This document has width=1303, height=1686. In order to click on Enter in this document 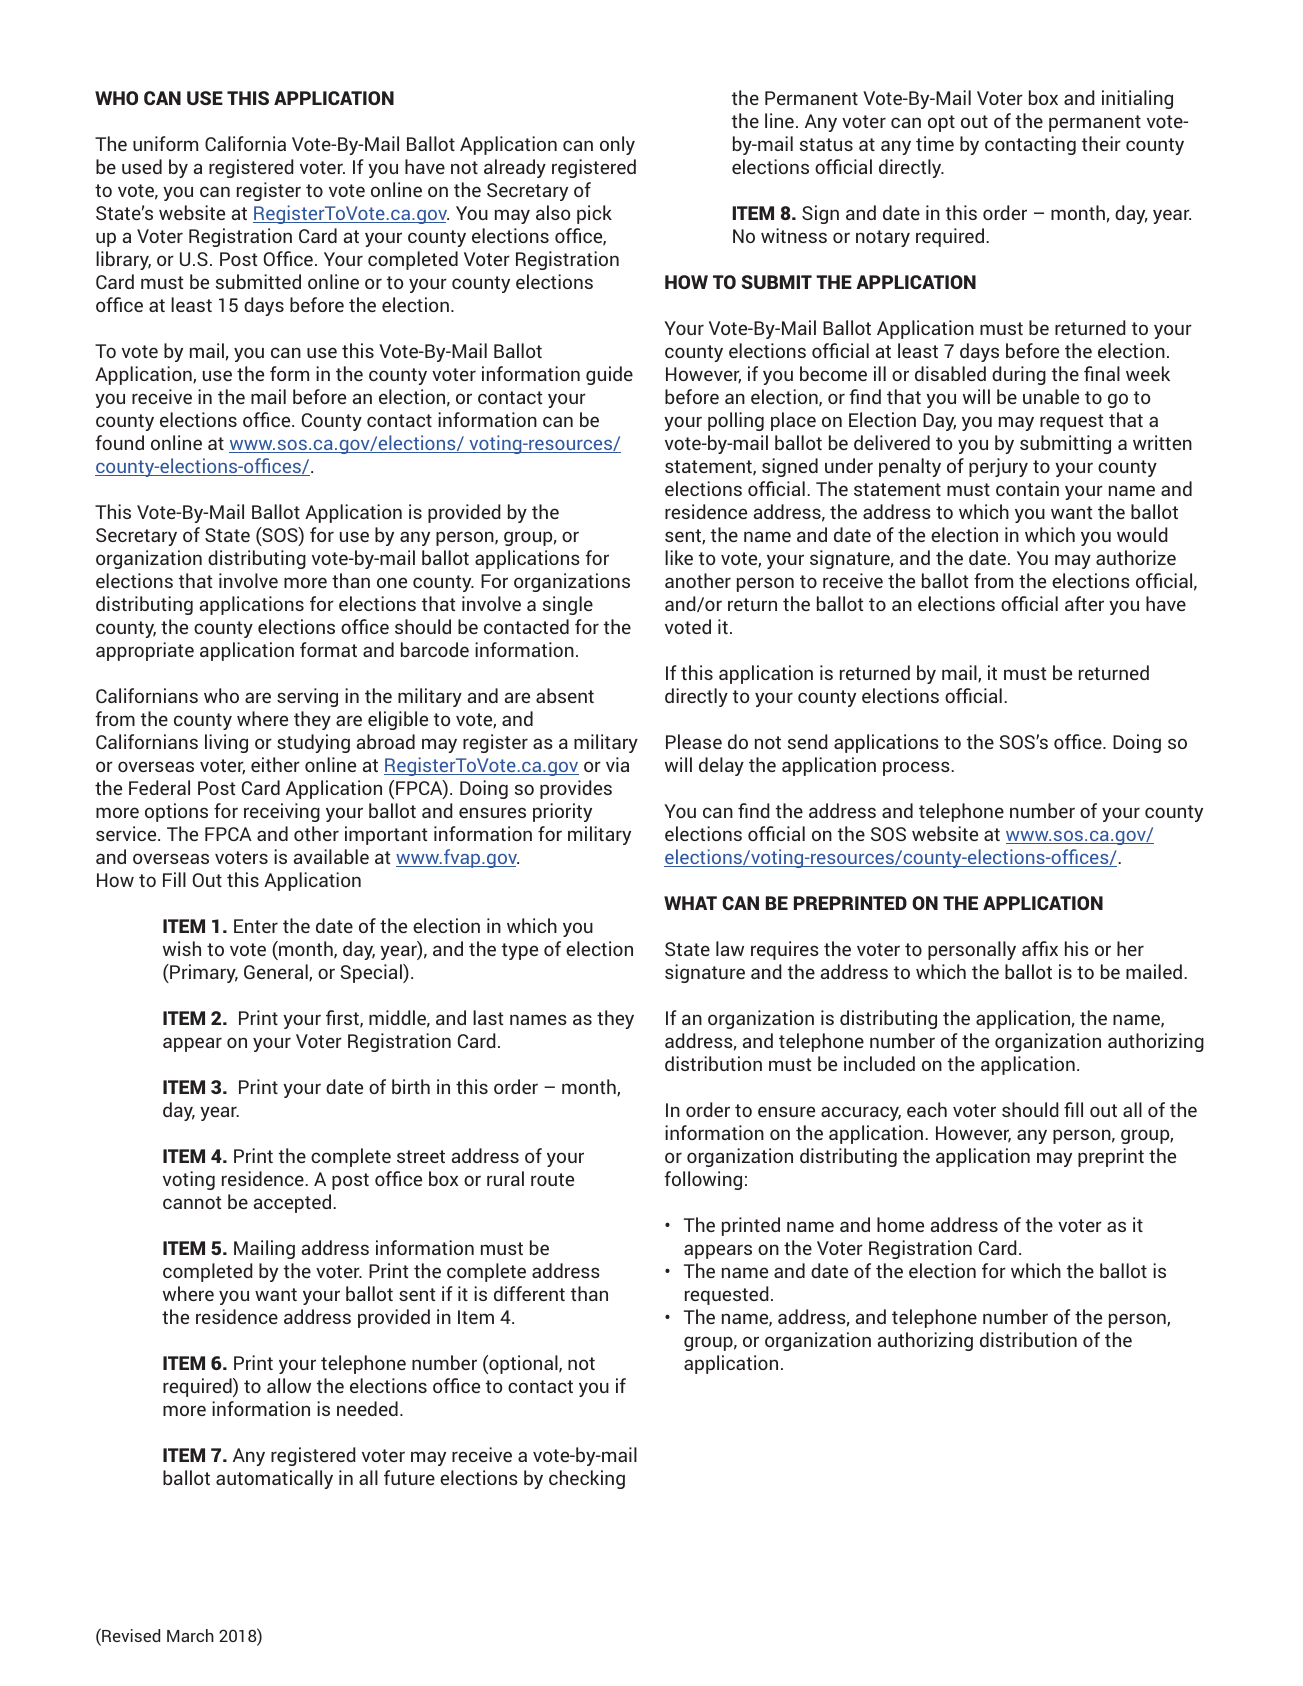, I will do `click(256, 926)`.
